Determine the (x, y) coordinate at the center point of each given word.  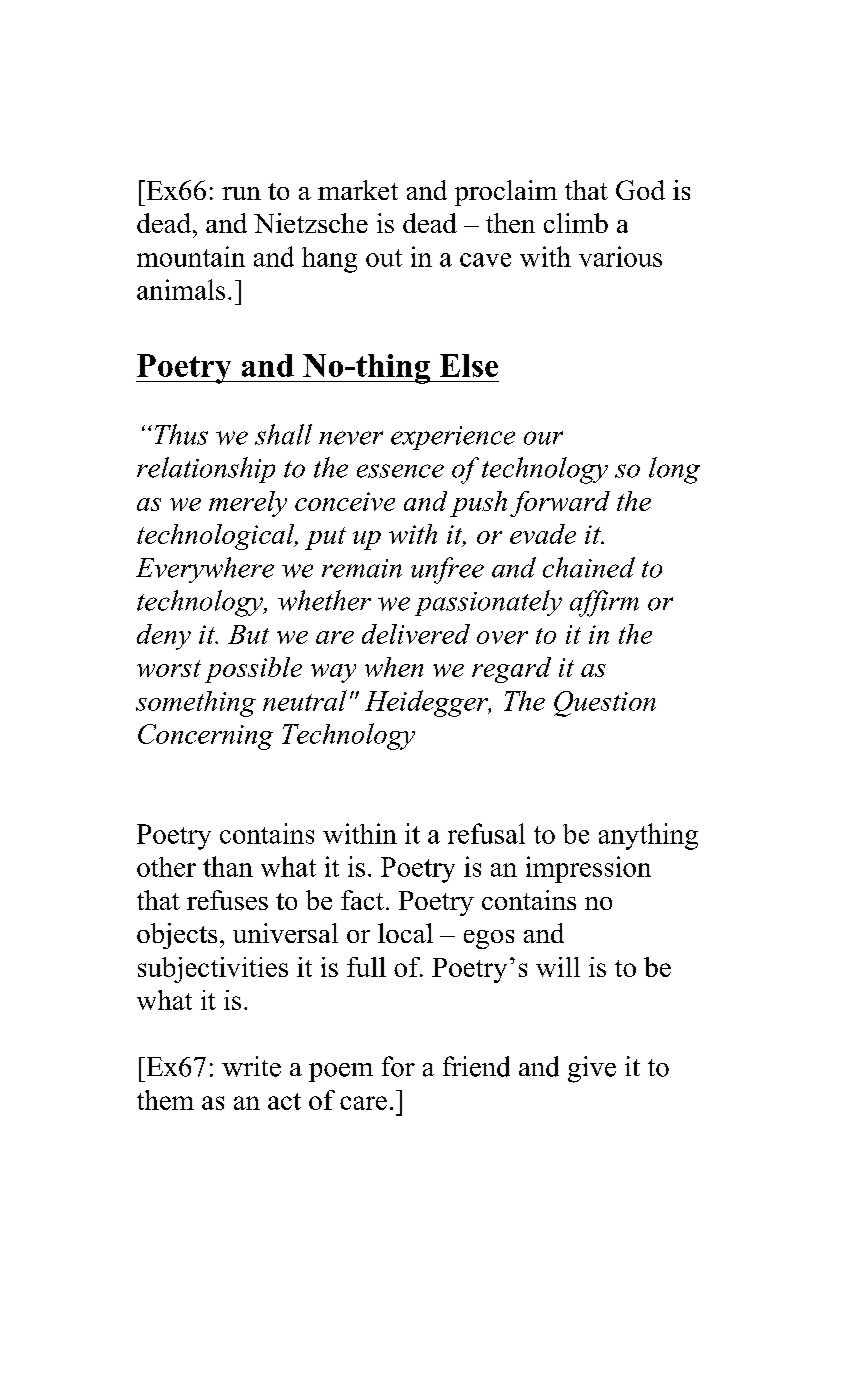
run (241, 193)
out (384, 258)
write (251, 1066)
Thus (181, 434)
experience (453, 438)
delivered (416, 634)
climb (576, 223)
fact (362, 900)
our (543, 438)
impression (588, 869)
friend (476, 1066)
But (248, 634)
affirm (604, 603)
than (228, 866)
